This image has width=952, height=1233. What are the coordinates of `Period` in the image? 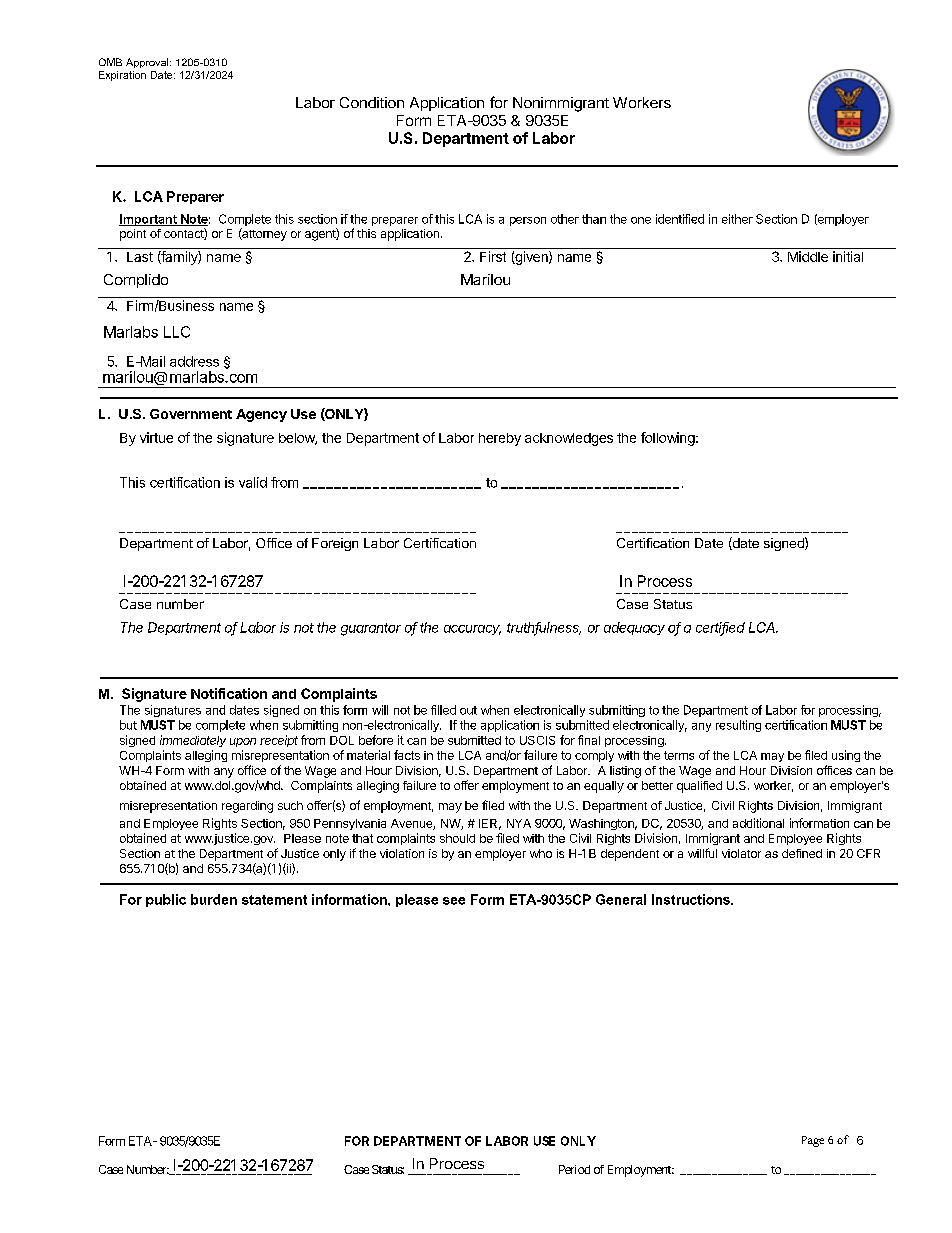 It's located at (574, 1169).
